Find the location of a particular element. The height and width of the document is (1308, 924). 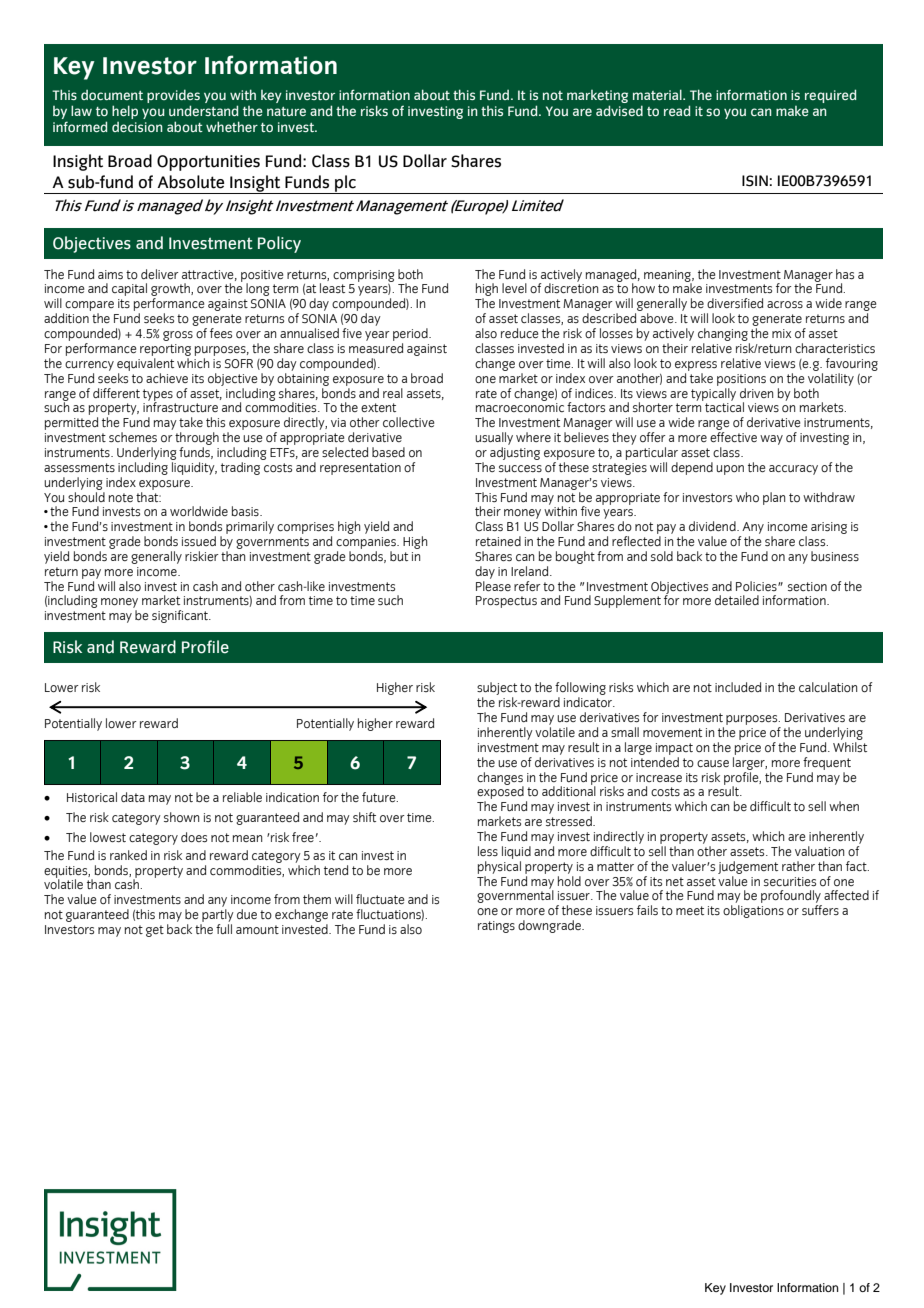

advised is located at coordinates (619, 110).
